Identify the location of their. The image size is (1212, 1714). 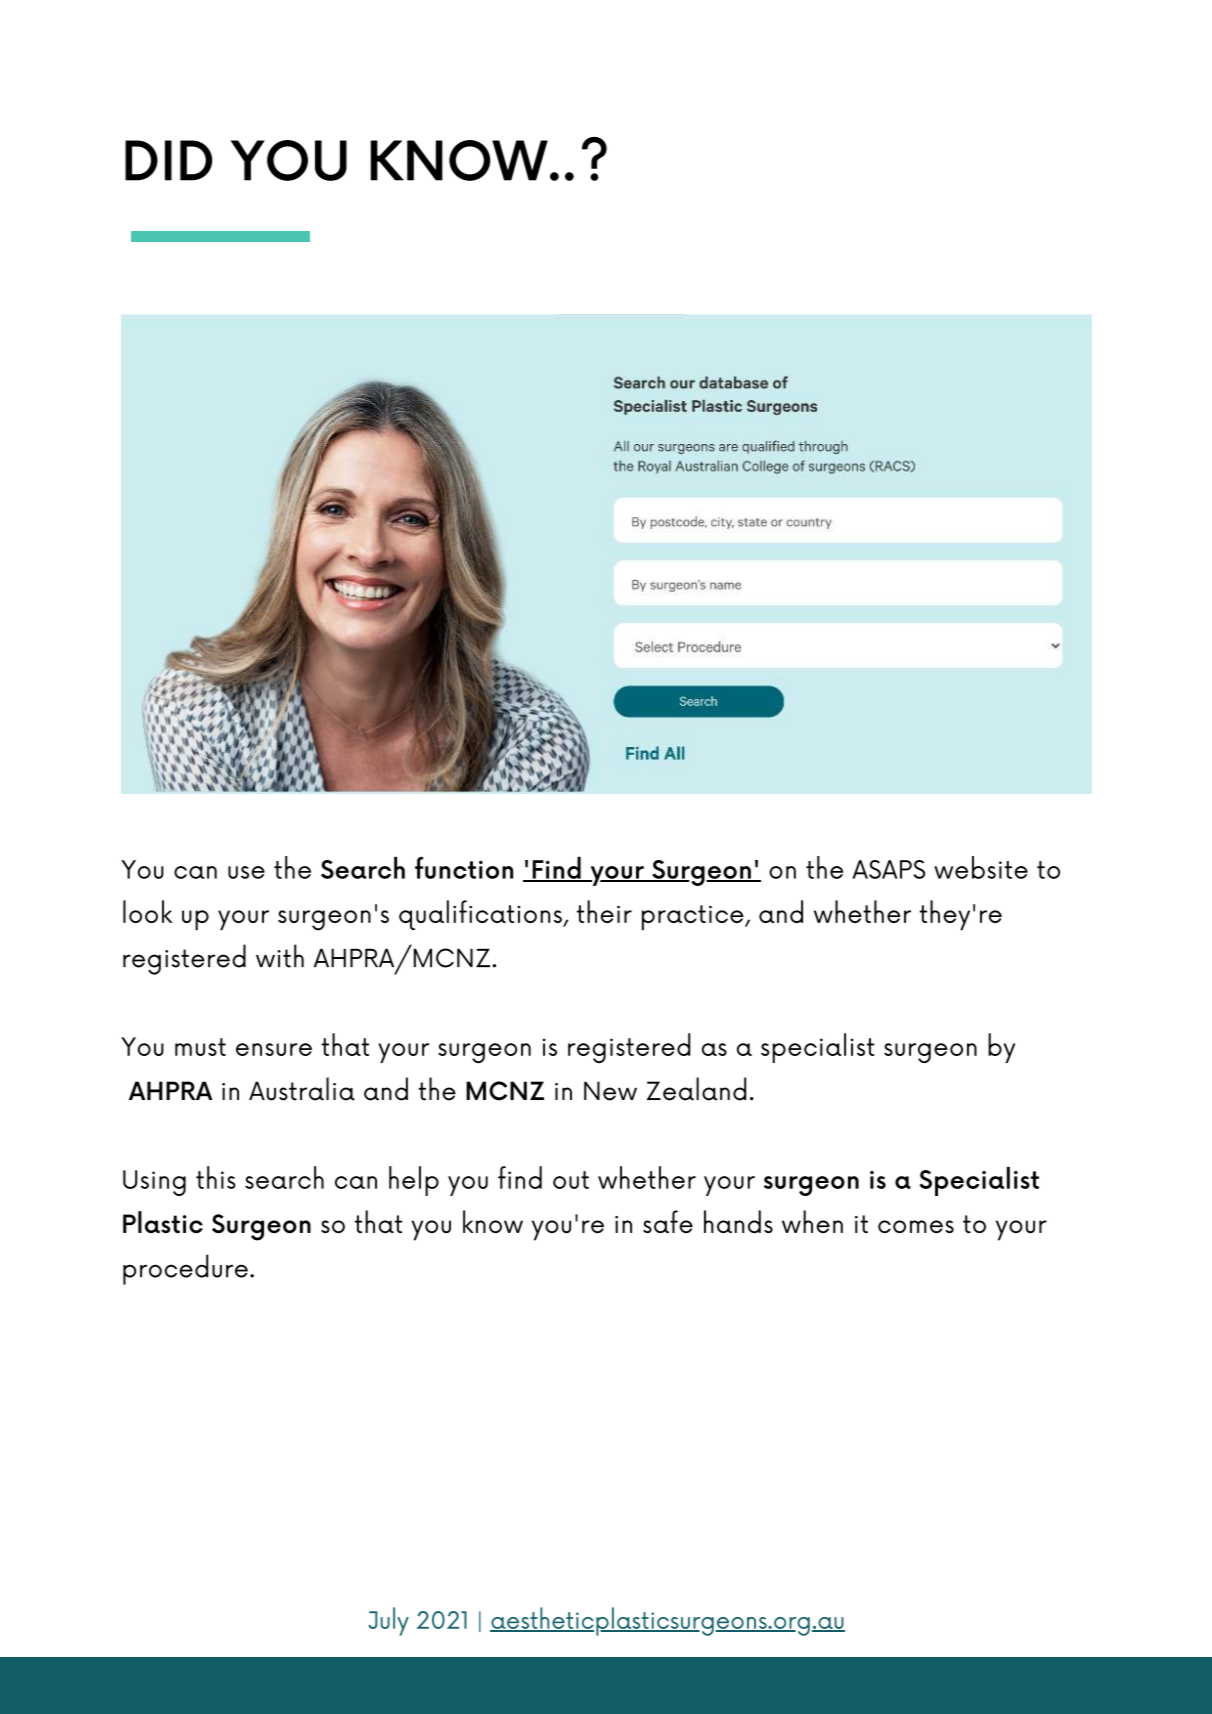
(604, 911).
